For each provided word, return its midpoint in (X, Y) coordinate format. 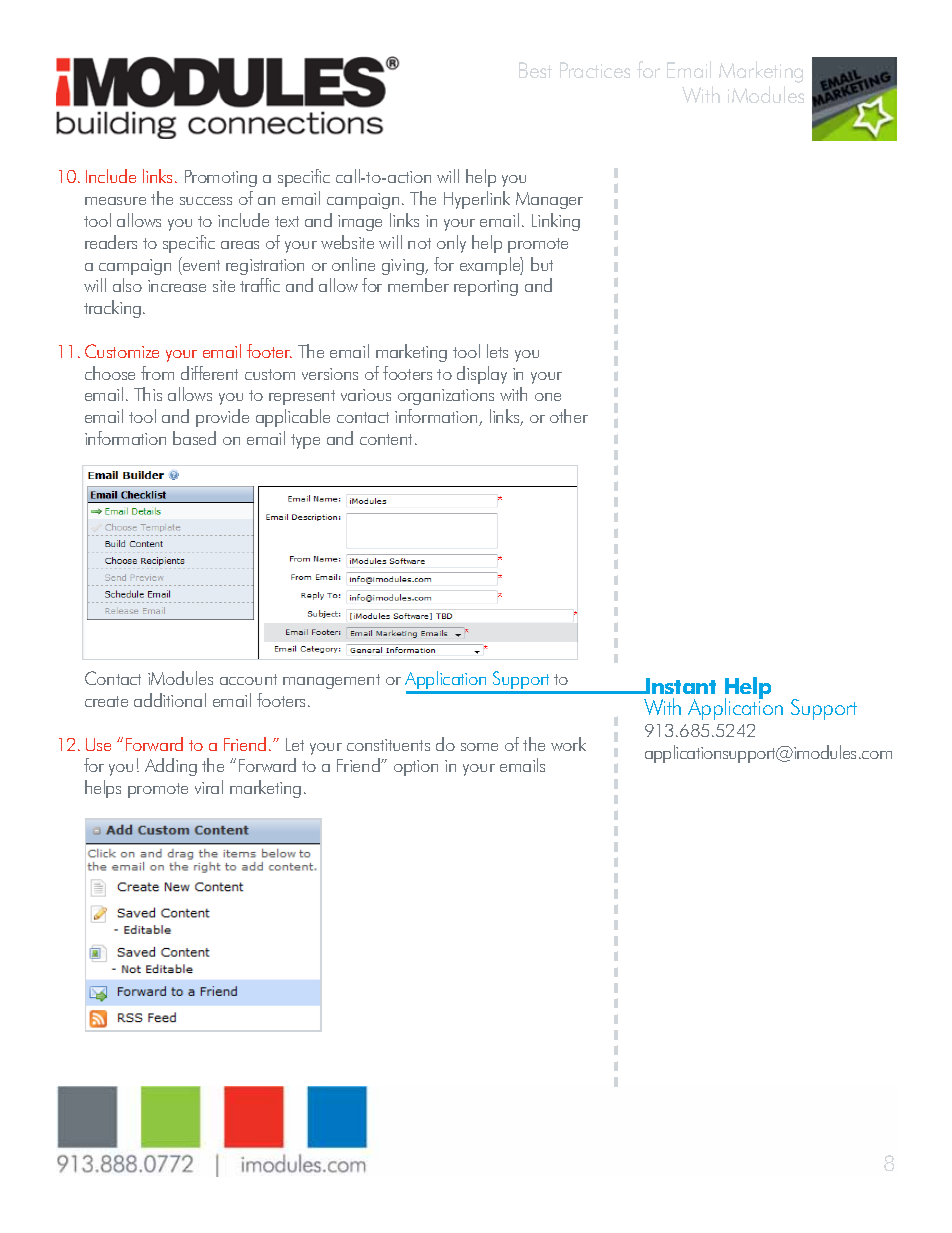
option (416, 768)
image (360, 223)
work (568, 744)
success (206, 201)
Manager (549, 200)
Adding (171, 767)
